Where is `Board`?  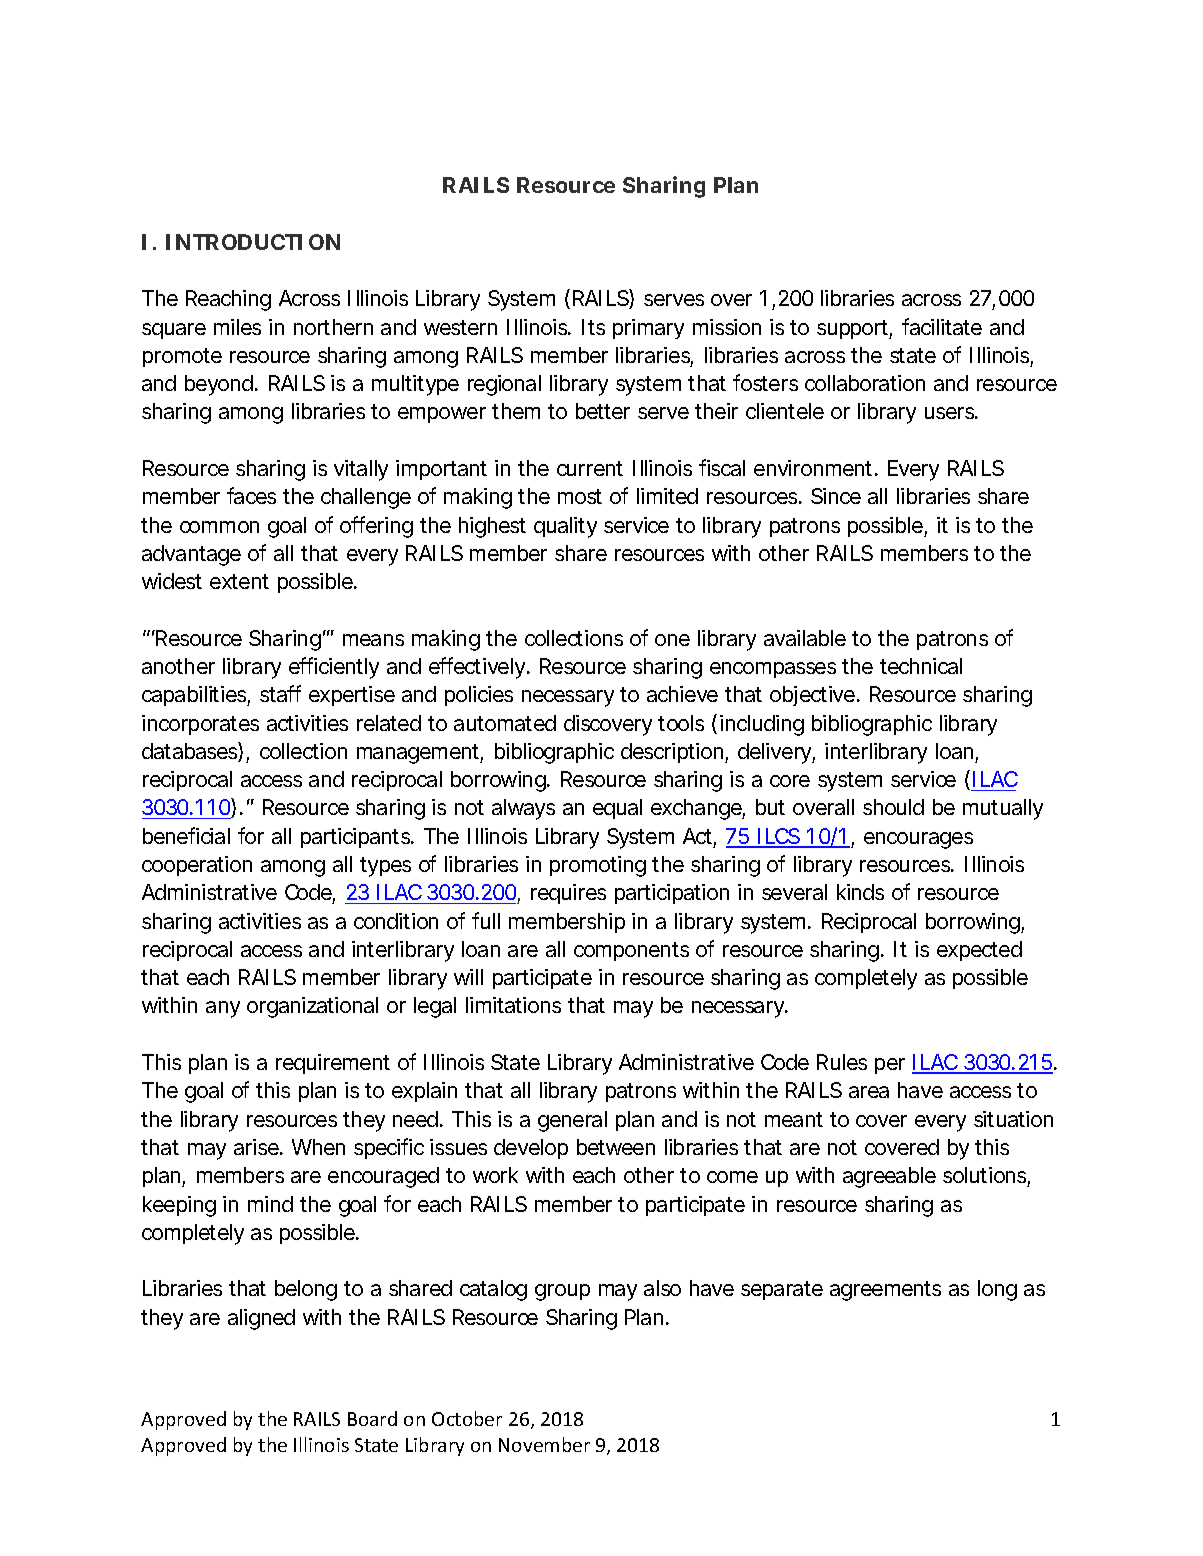
Board is located at coordinates (372, 1418).
